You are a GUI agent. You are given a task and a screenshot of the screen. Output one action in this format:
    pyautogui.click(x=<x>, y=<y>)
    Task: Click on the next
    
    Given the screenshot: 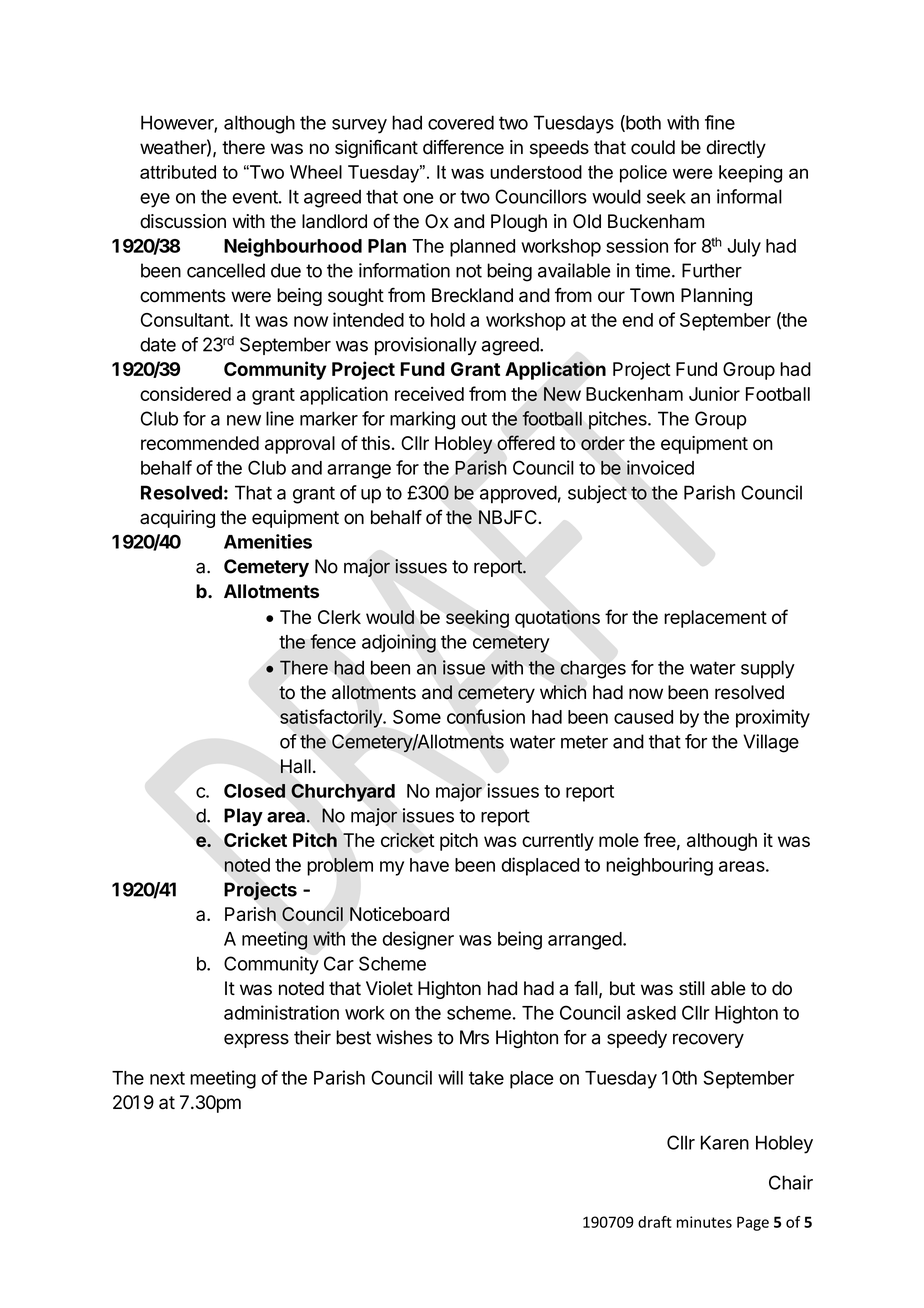 What is the action you would take?
    pyautogui.click(x=167, y=1078)
